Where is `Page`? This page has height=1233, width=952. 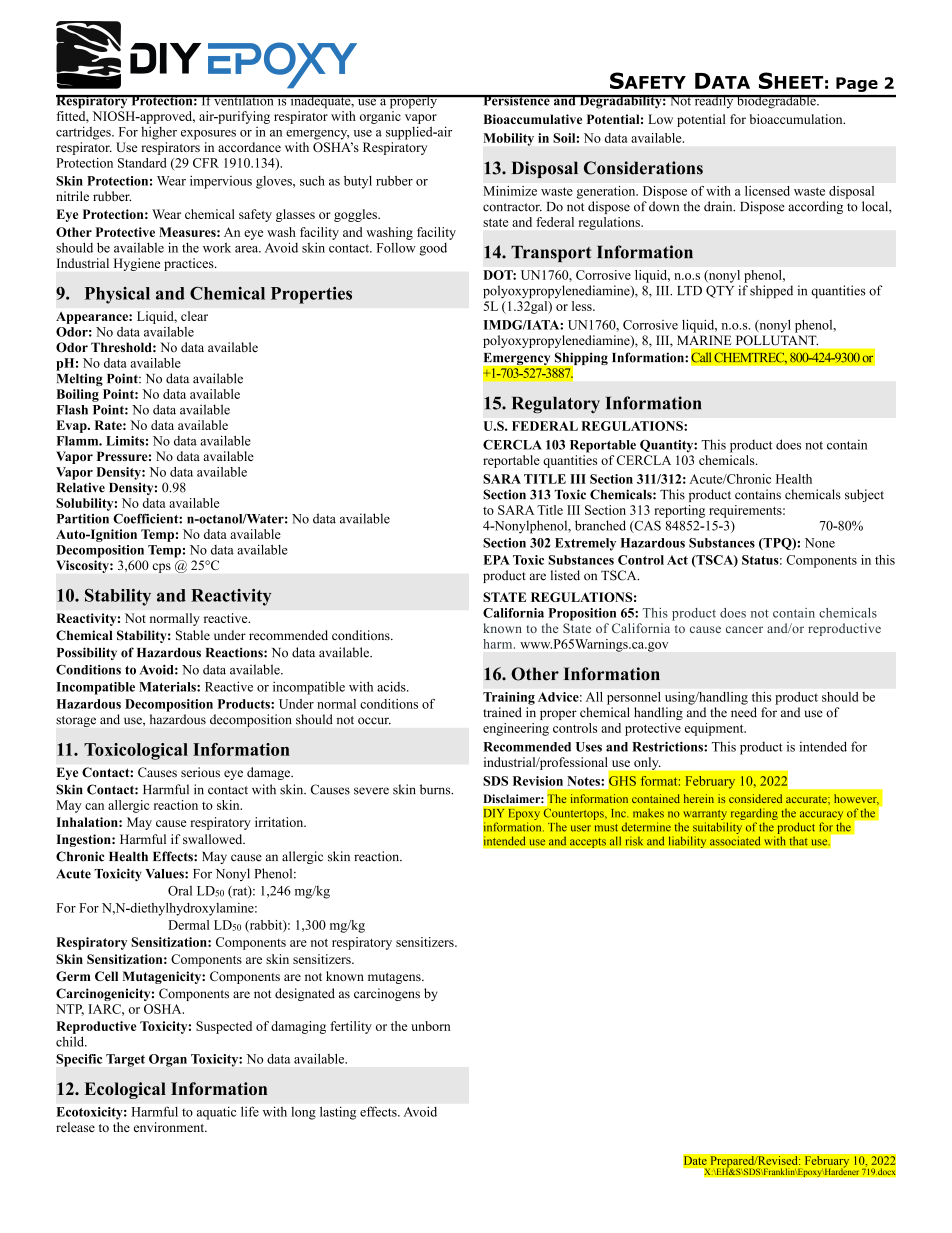 Page is located at coordinates (857, 84).
